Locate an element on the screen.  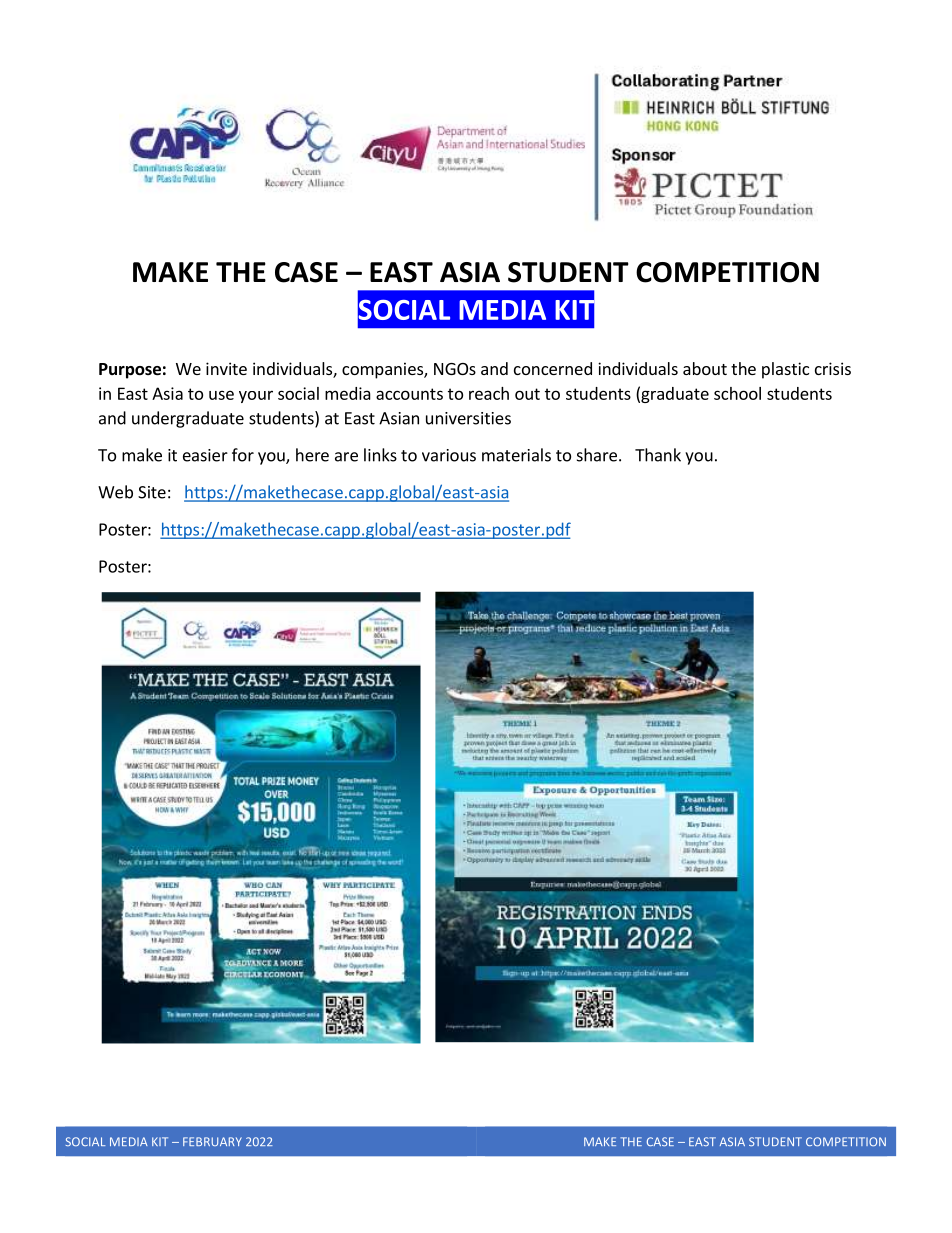
school is located at coordinates (737, 393).
